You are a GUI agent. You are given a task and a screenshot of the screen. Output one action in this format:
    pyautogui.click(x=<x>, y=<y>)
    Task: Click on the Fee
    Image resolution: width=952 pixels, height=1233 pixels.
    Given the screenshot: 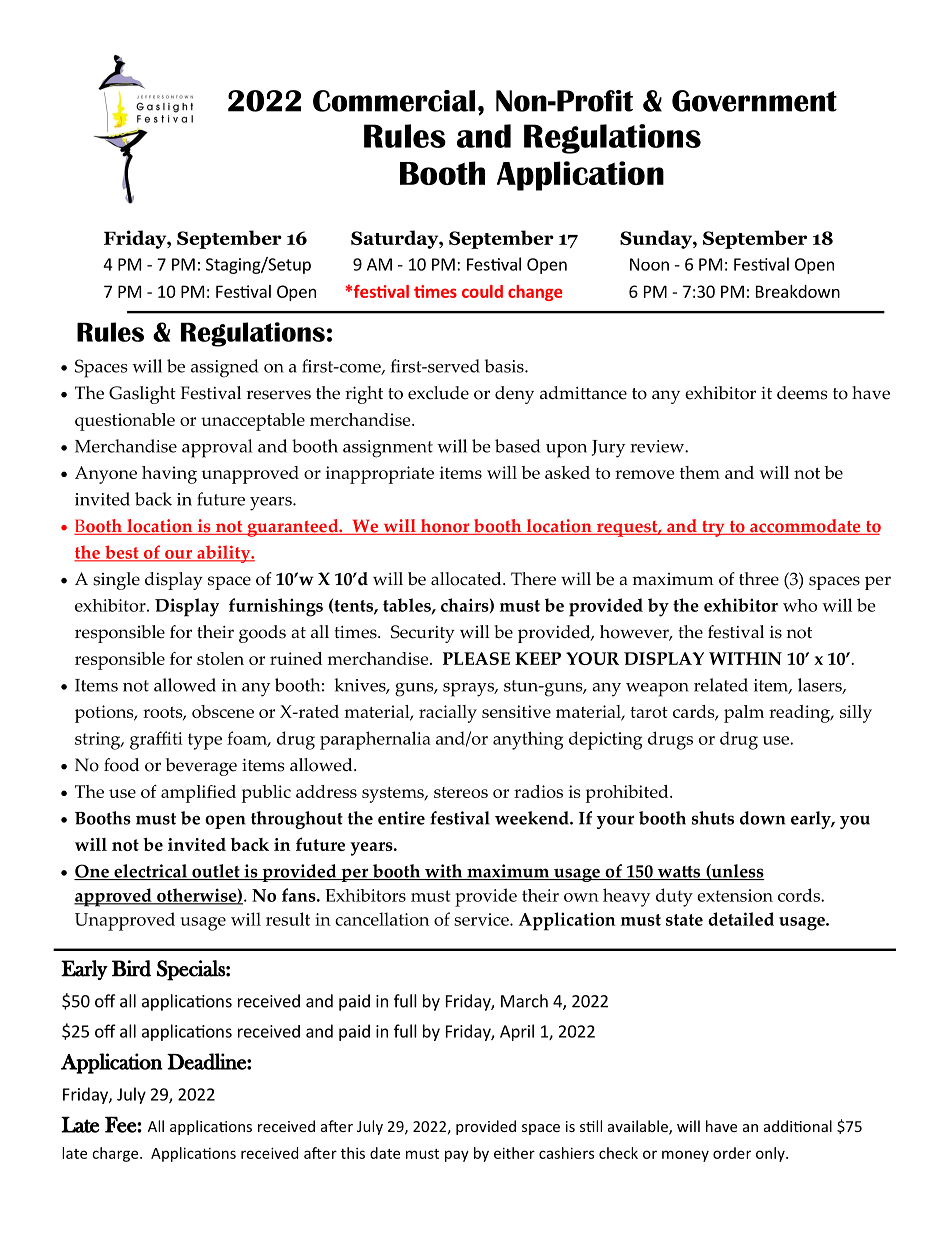 What is the action you would take?
    pyautogui.click(x=121, y=1124)
